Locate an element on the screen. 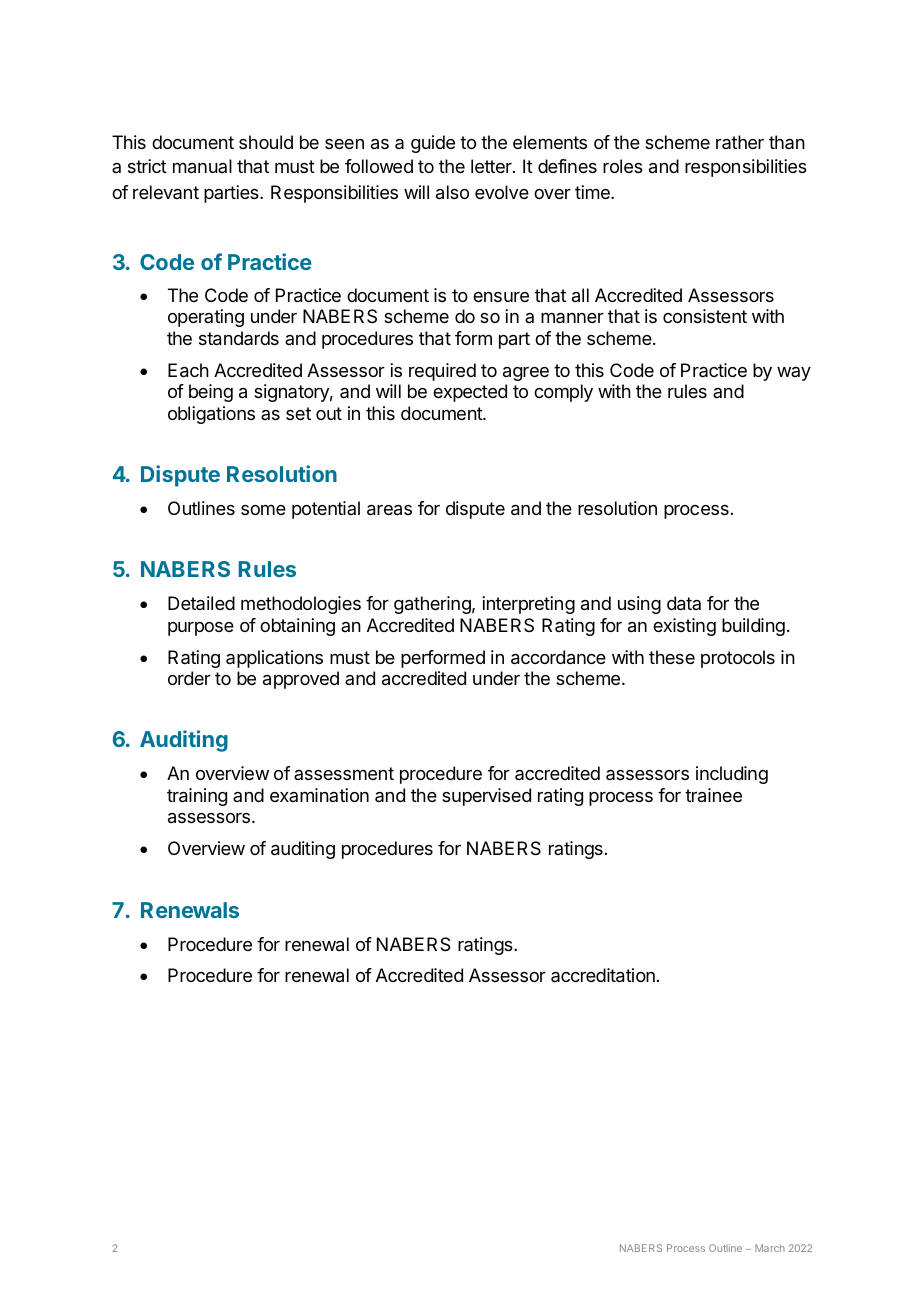 This screenshot has height=1308, width=924. obligations is located at coordinates (211, 415).
